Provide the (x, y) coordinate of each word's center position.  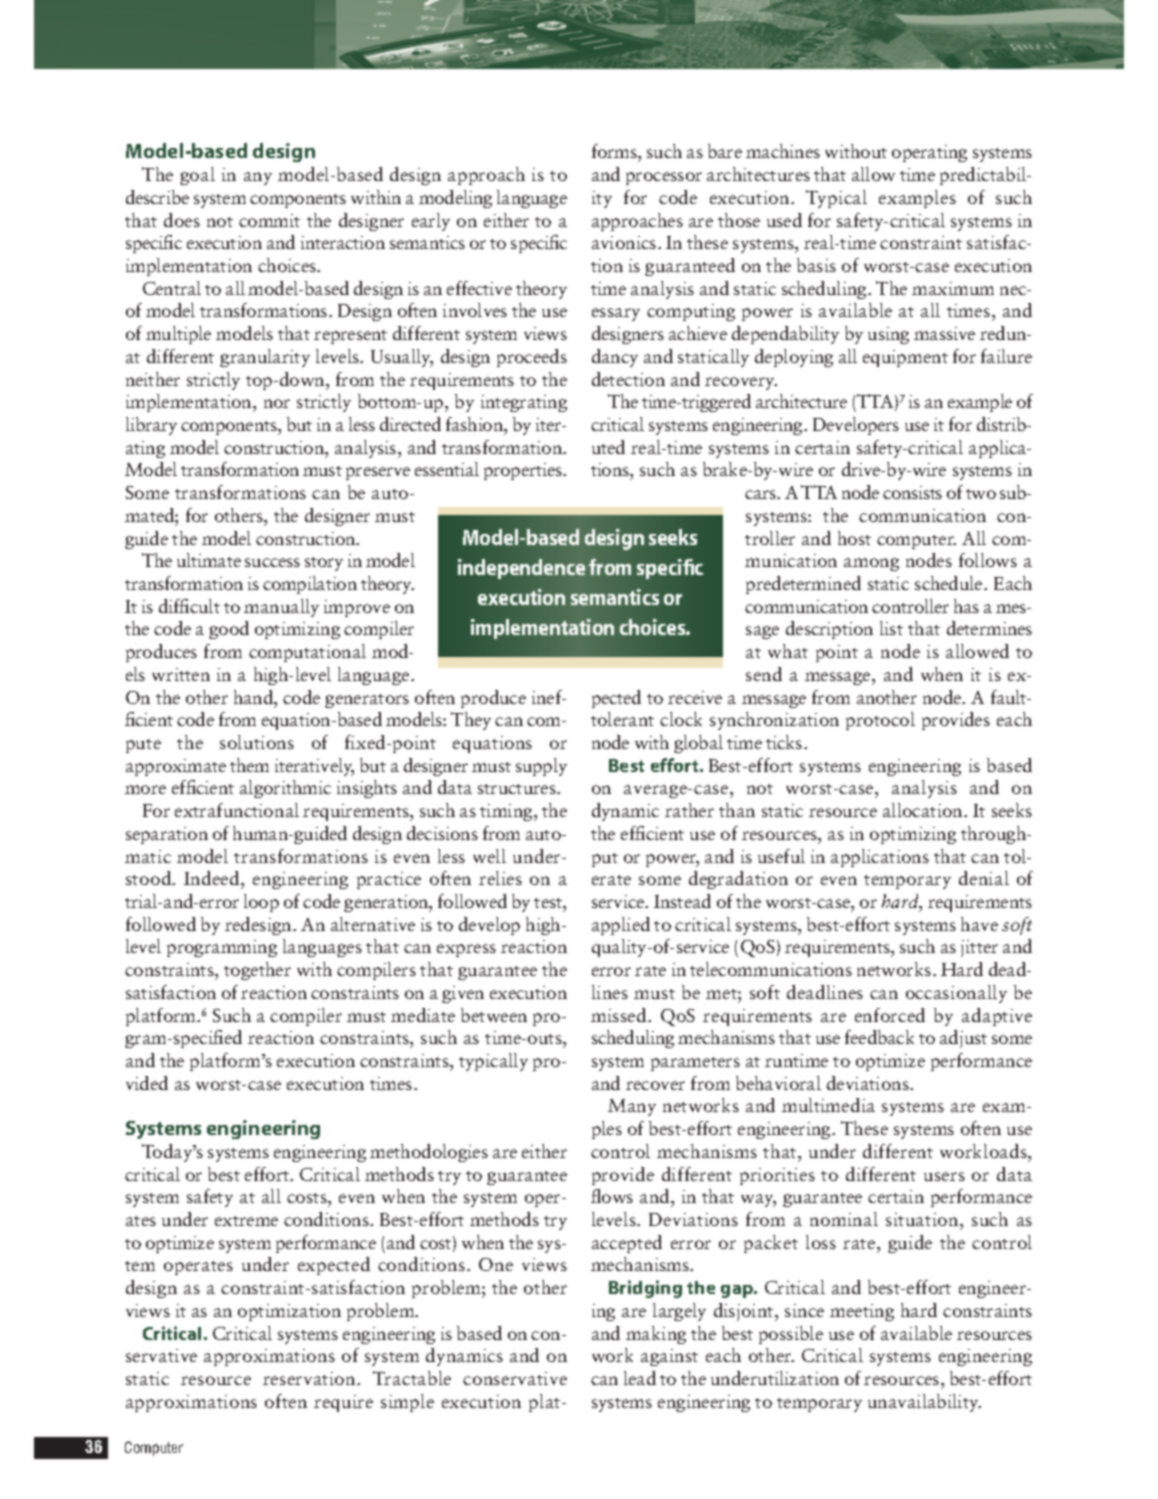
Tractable (412, 1378)
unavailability (924, 1403)
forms (615, 153)
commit (269, 220)
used (784, 220)
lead (640, 1378)
